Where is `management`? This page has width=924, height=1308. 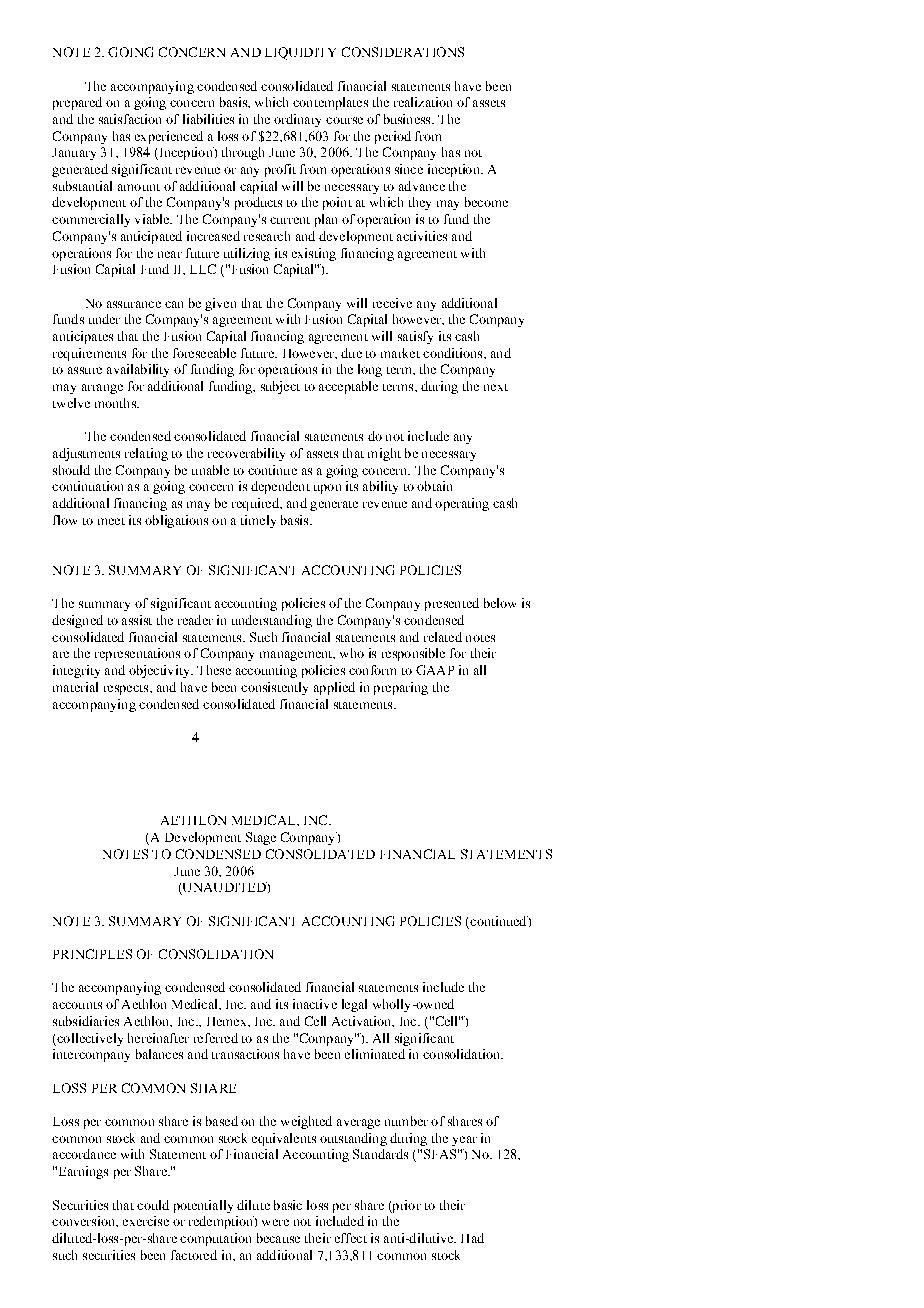 management is located at coordinates (297, 656).
